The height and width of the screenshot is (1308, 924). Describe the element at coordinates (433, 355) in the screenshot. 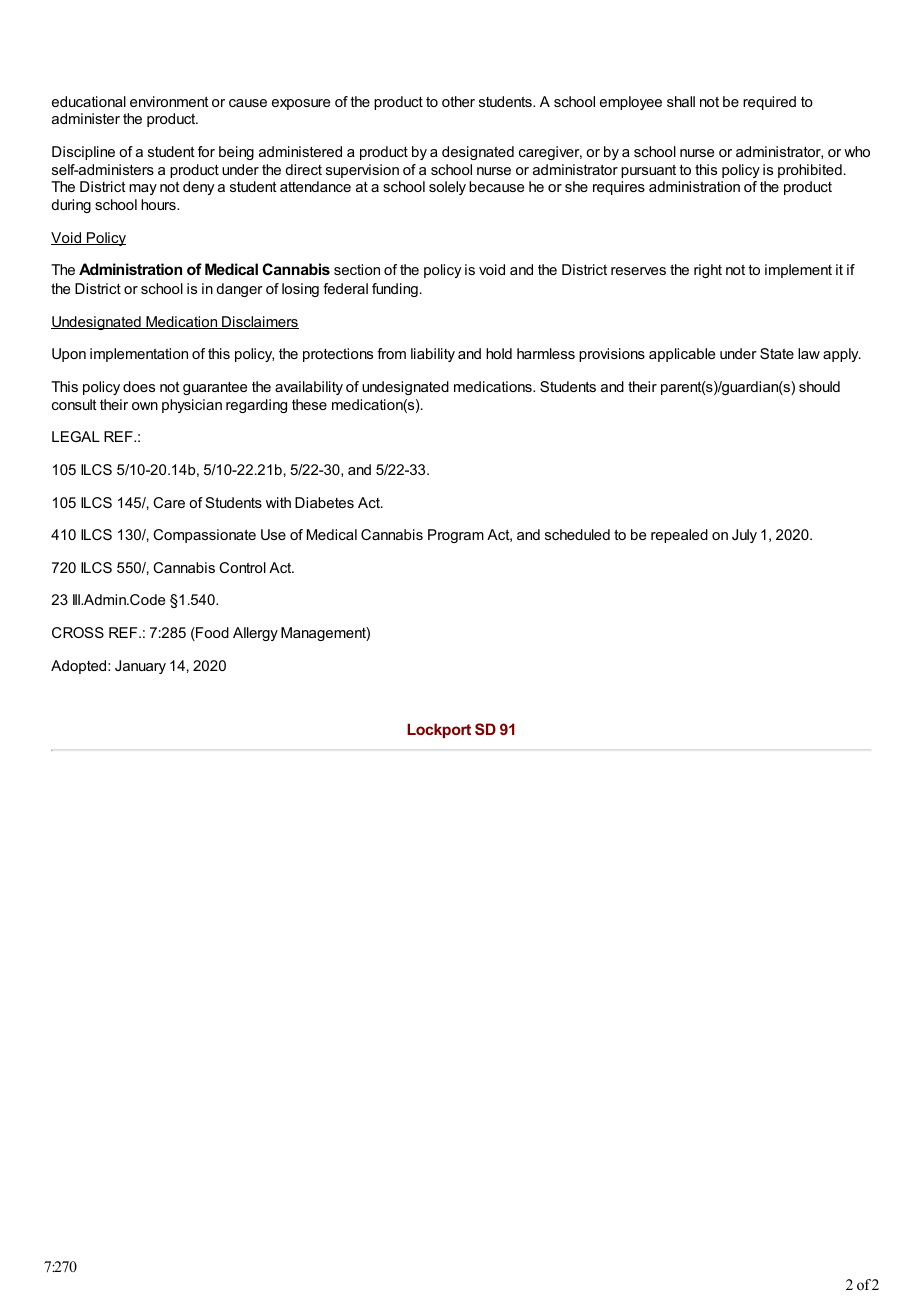

I see `liability` at that location.
